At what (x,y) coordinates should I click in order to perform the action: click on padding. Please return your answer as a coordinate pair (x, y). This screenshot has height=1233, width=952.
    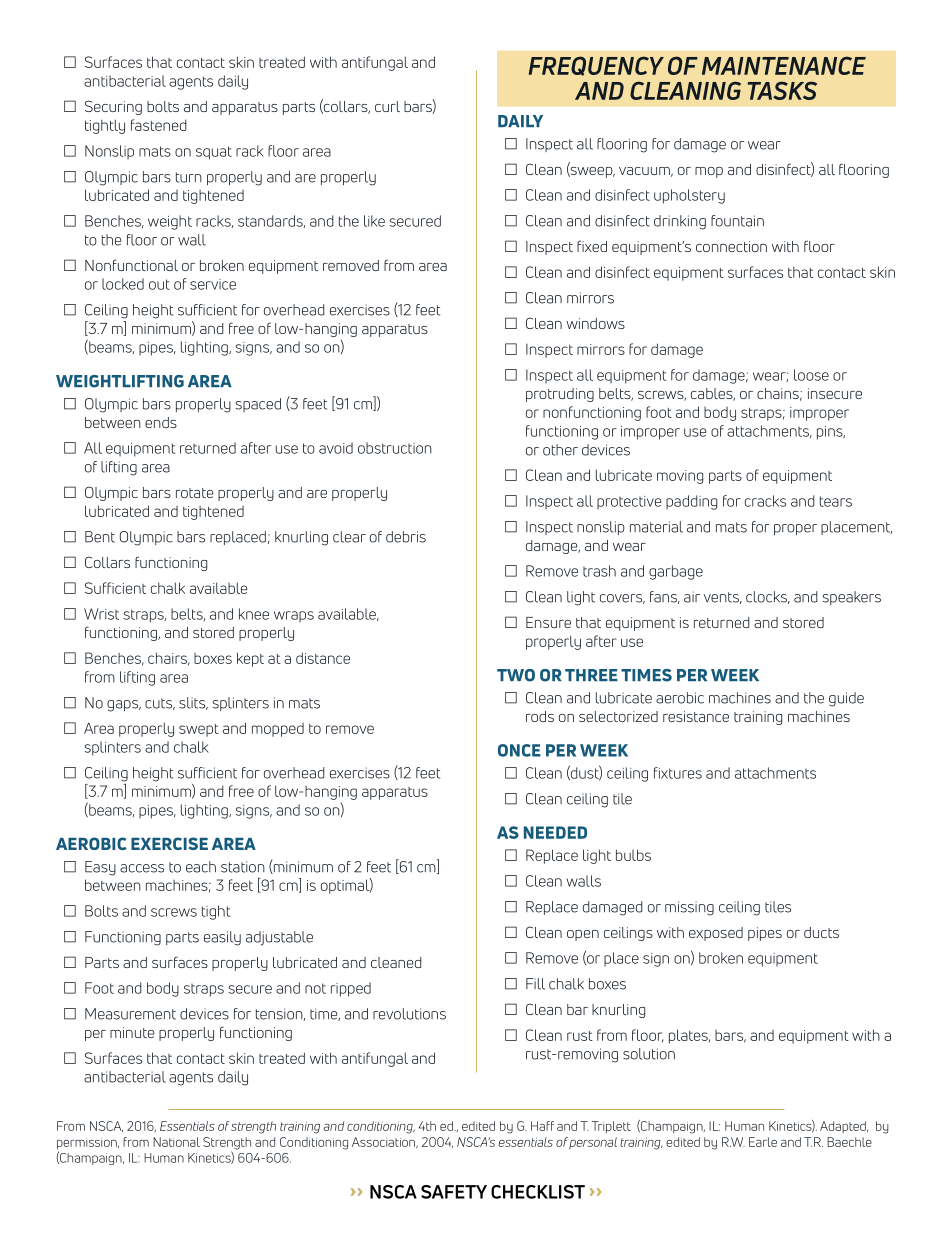
    Looking at the image, I should click on (691, 502).
